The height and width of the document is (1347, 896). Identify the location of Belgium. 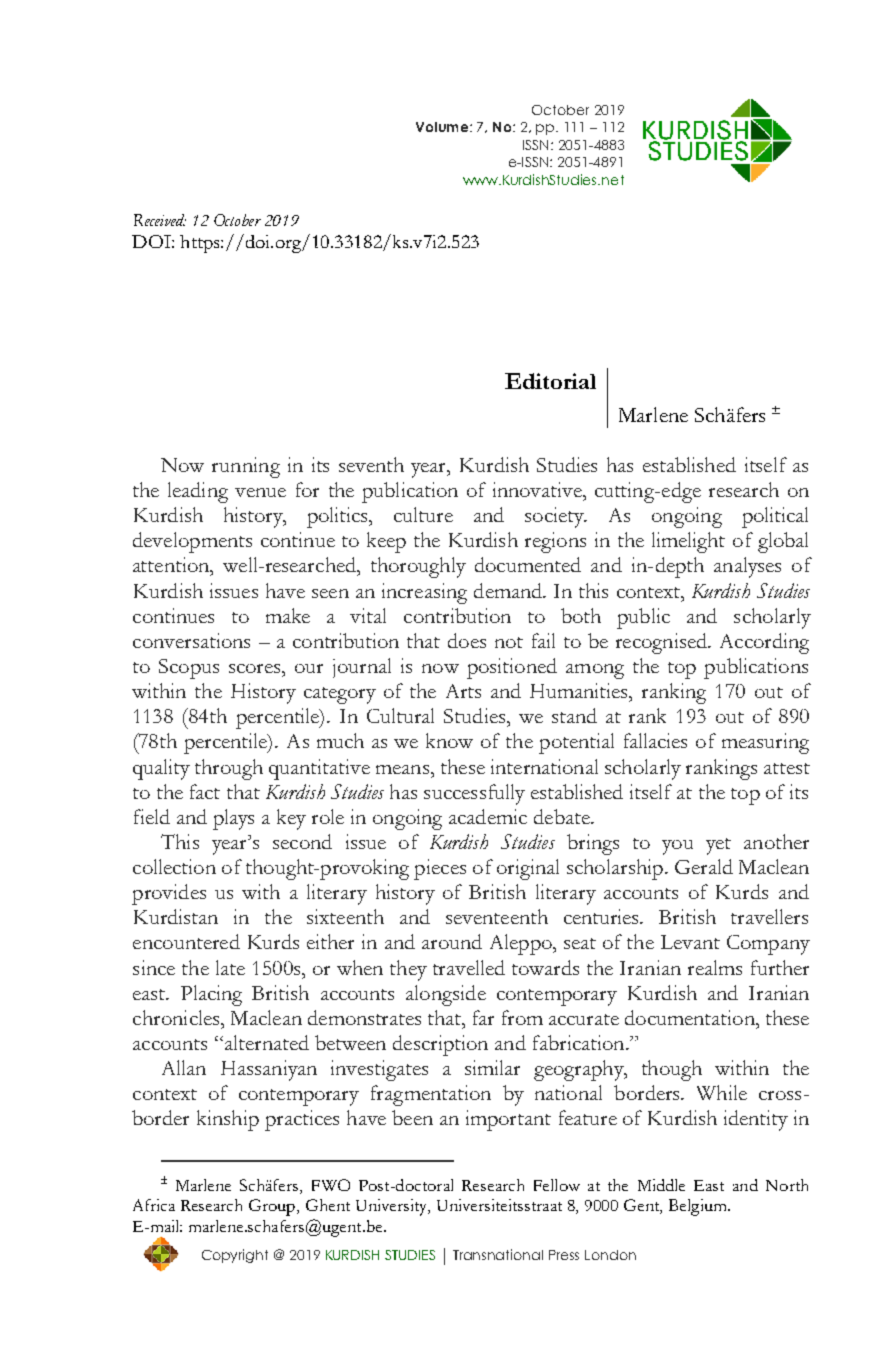
(699, 1207).
